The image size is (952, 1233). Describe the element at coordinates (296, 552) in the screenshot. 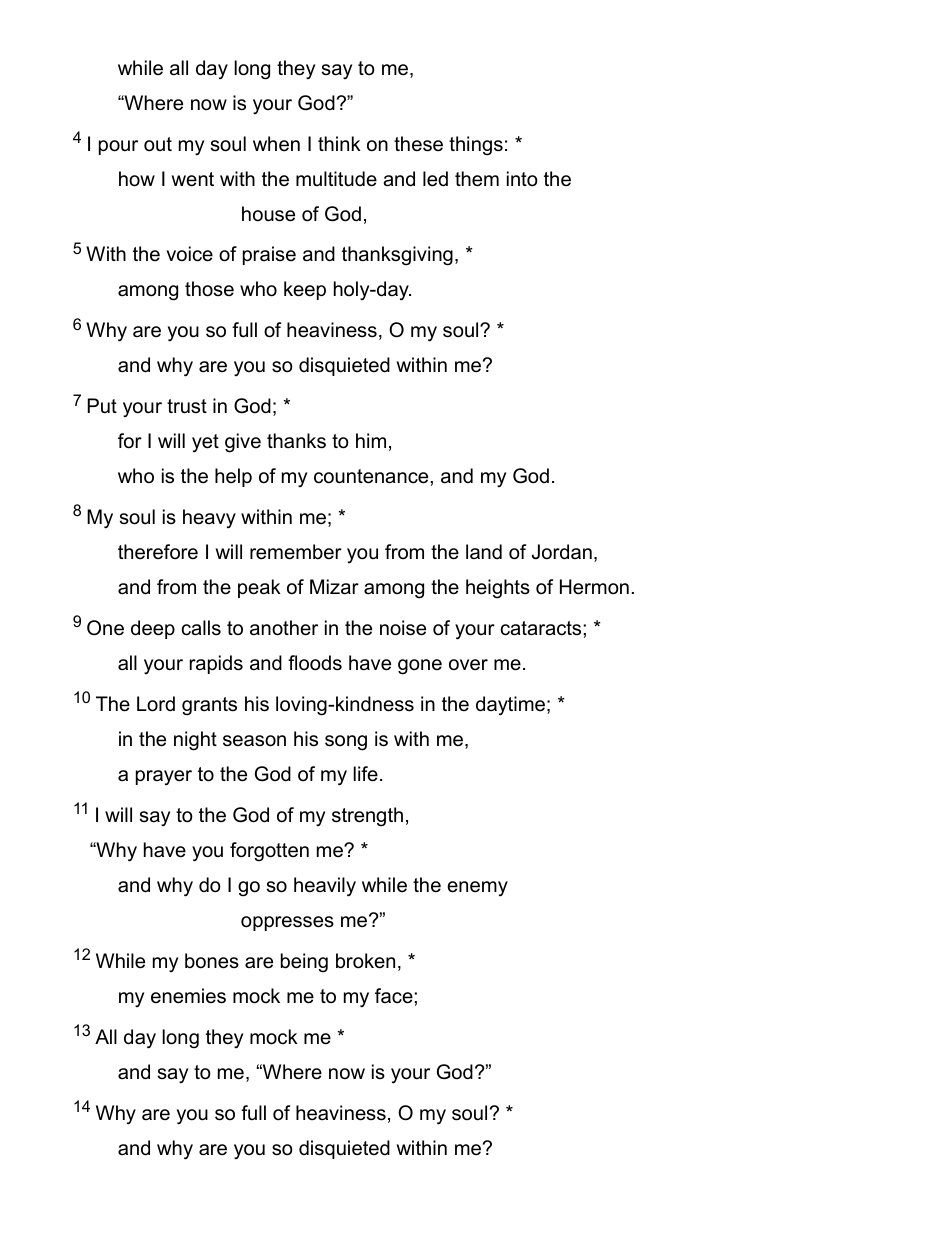

I see `remember` at that location.
